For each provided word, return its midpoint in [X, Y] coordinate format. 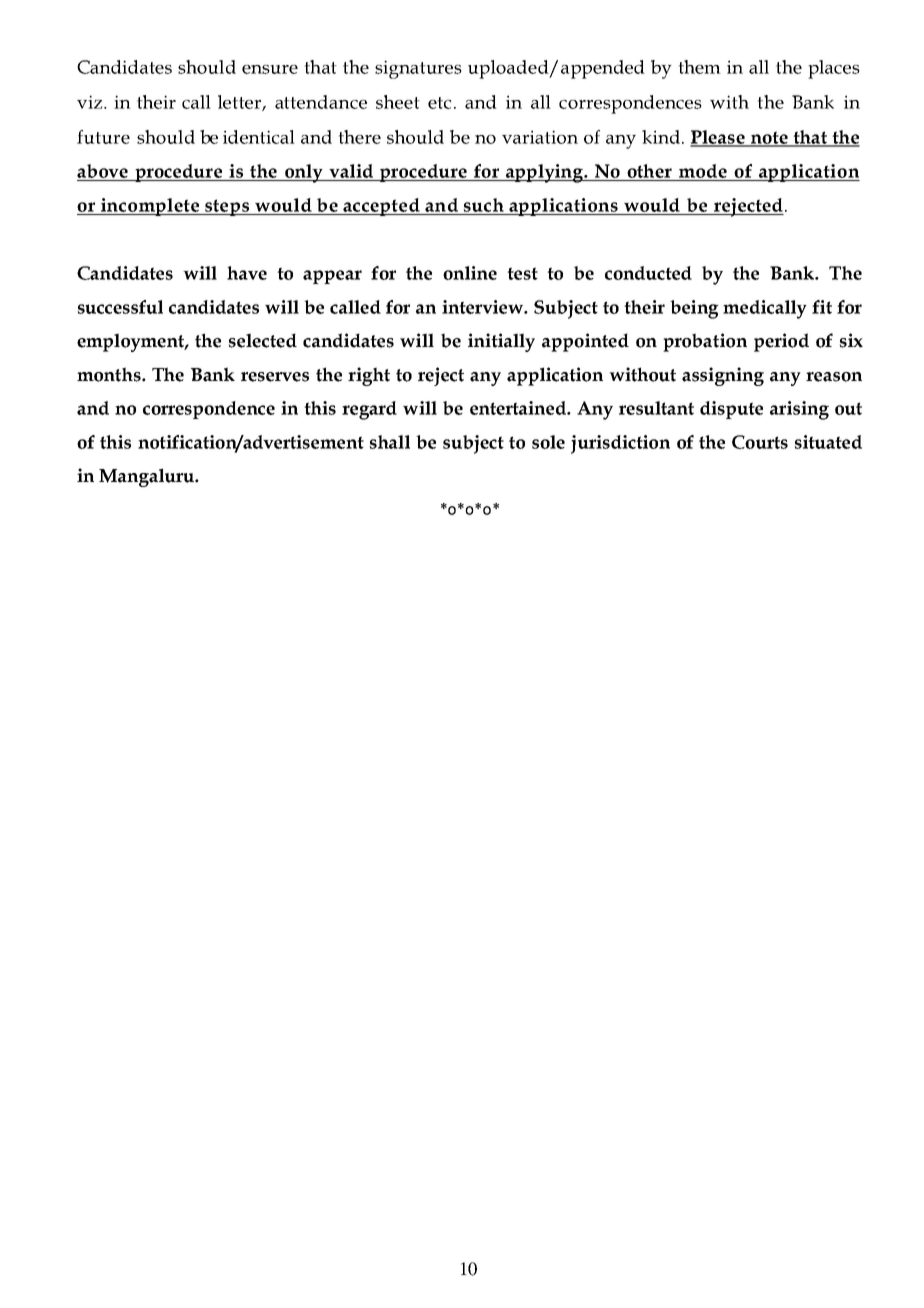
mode [703, 171]
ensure [270, 69]
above [102, 171]
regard [369, 410]
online [470, 273]
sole [548, 442]
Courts [760, 442]
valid [351, 171]
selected [263, 340]
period [781, 342]
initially [501, 342]
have [247, 273]
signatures [418, 69]
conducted [648, 273]
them [699, 67]
